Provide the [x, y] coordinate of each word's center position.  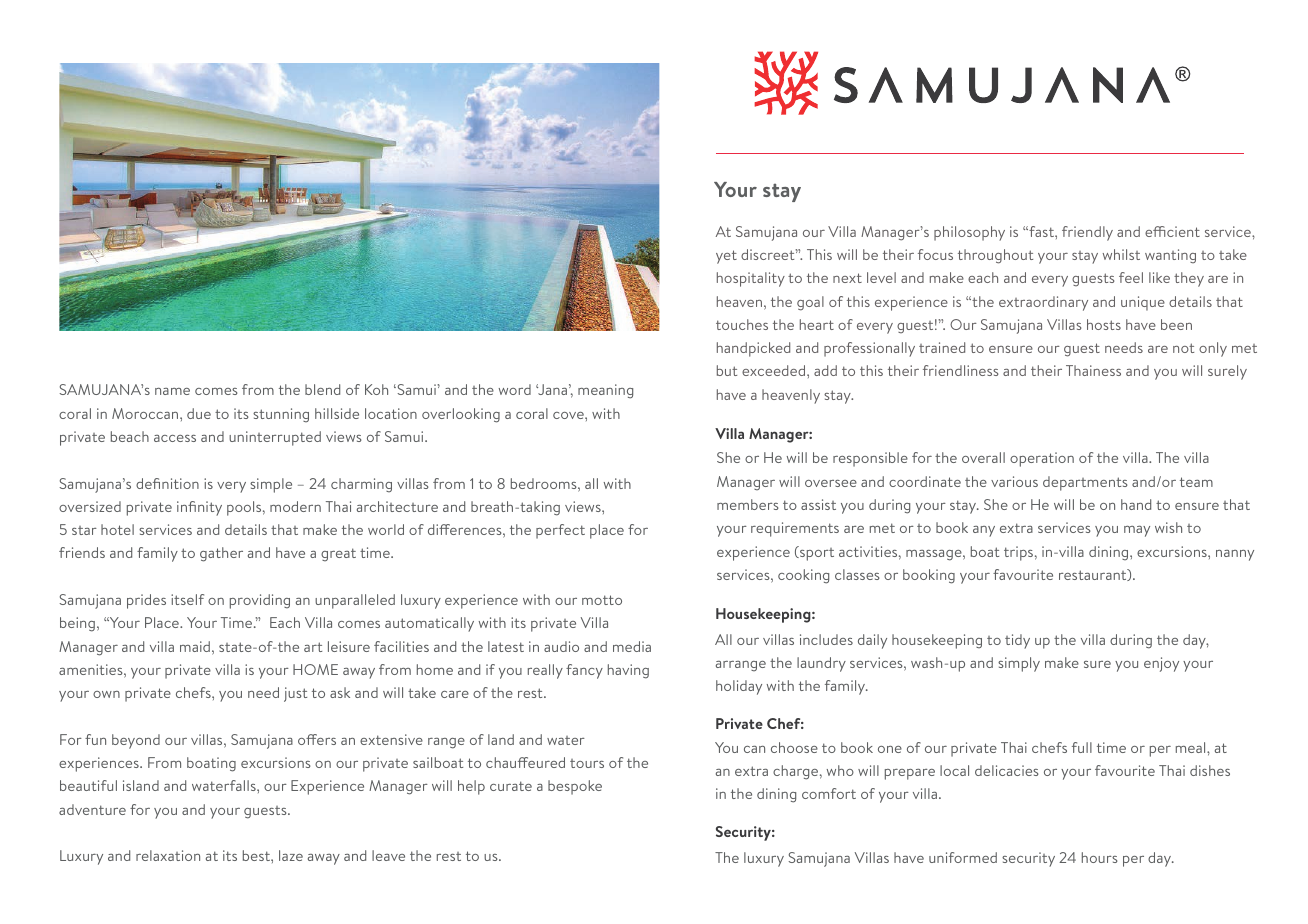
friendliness [961, 370]
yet [726, 257]
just [295, 694]
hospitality [751, 279]
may [1137, 531]
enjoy [1161, 664]
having [628, 671]
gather [221, 554]
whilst [1121, 254]
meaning [605, 391]
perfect [560, 531]
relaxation [168, 855]
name [172, 391]
